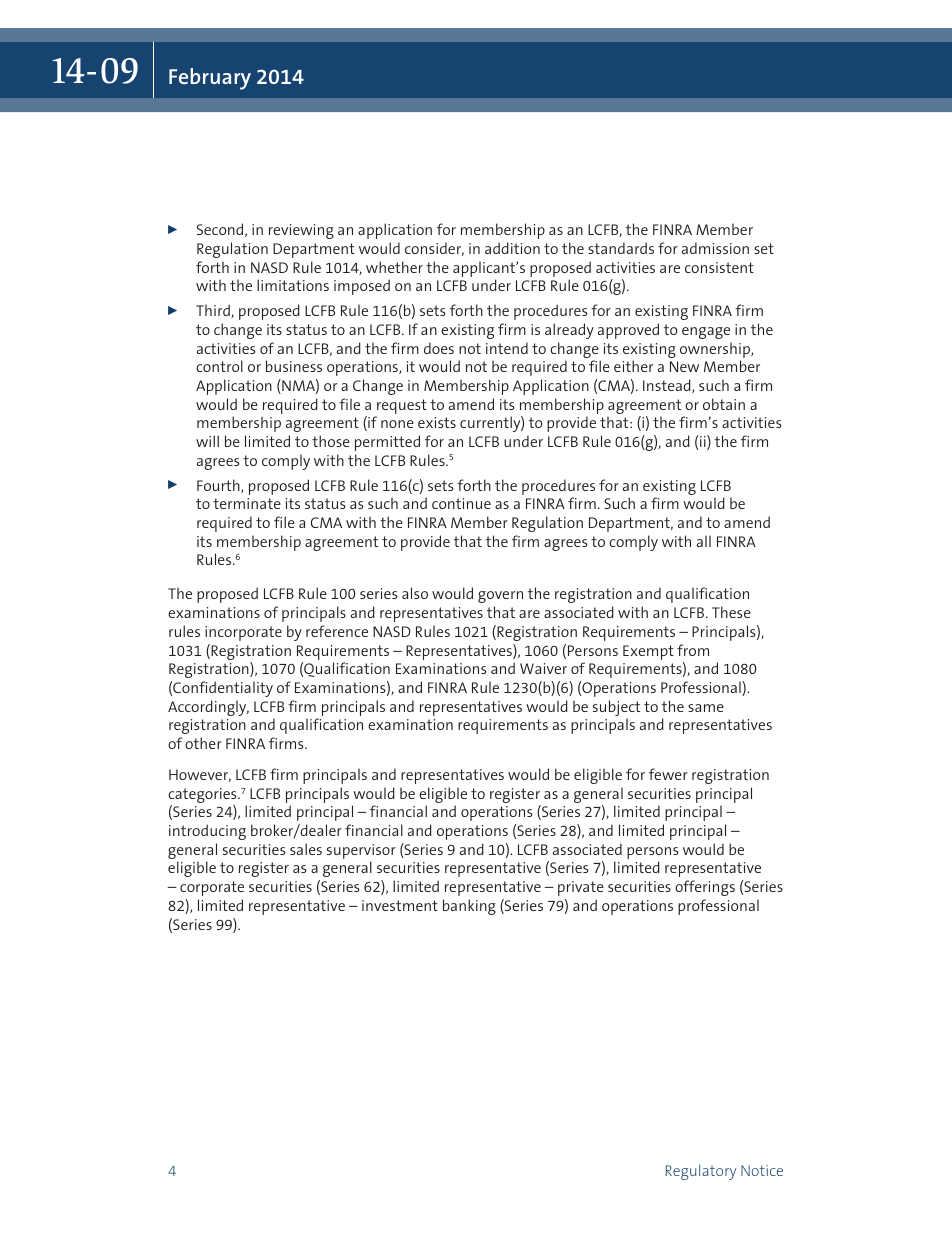 The width and height of the screenshot is (952, 1233). Describe the element at coordinates (247, 503) in the screenshot. I see `terminate` at that location.
